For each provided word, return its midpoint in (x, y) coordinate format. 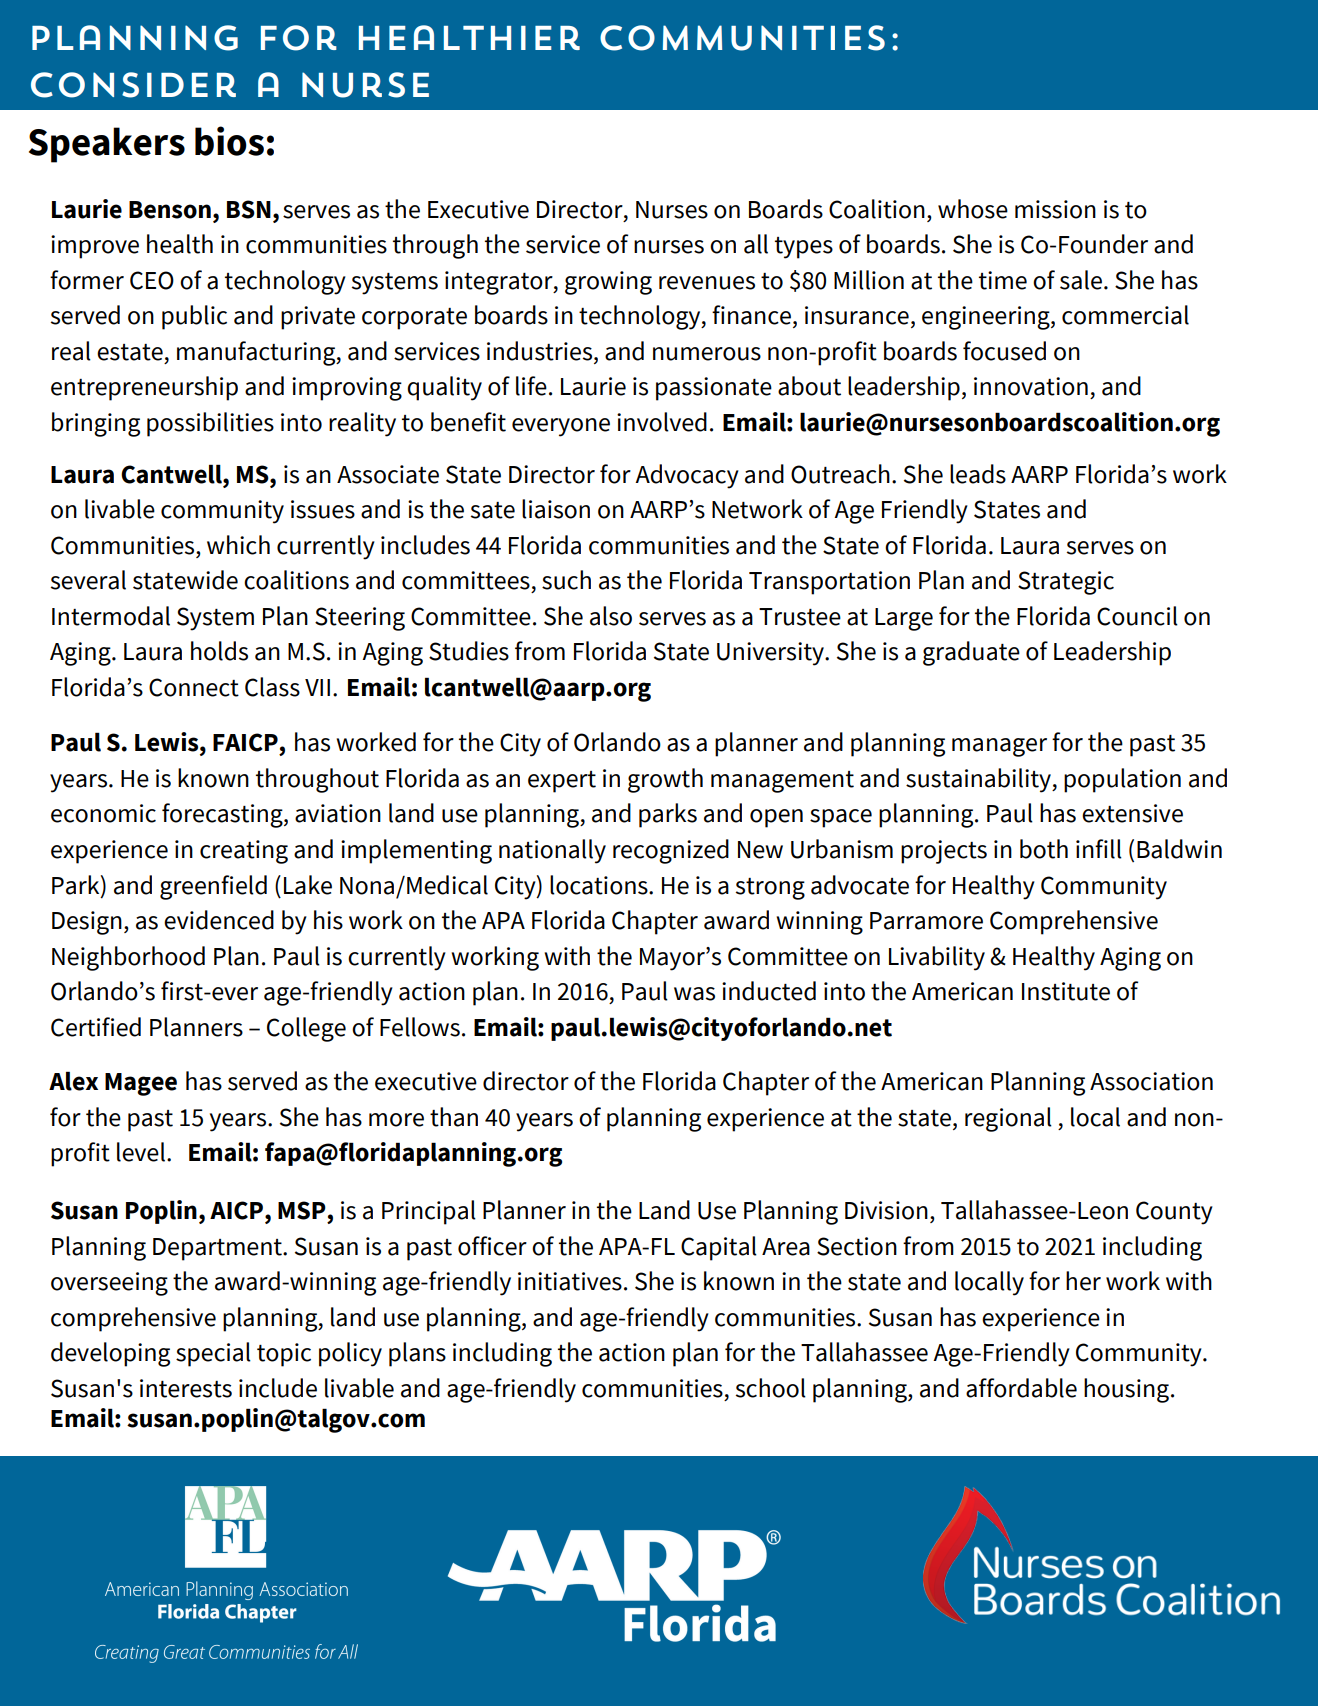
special (213, 1354)
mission (1055, 209)
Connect (194, 687)
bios (229, 141)
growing (608, 283)
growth (665, 780)
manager (999, 747)
